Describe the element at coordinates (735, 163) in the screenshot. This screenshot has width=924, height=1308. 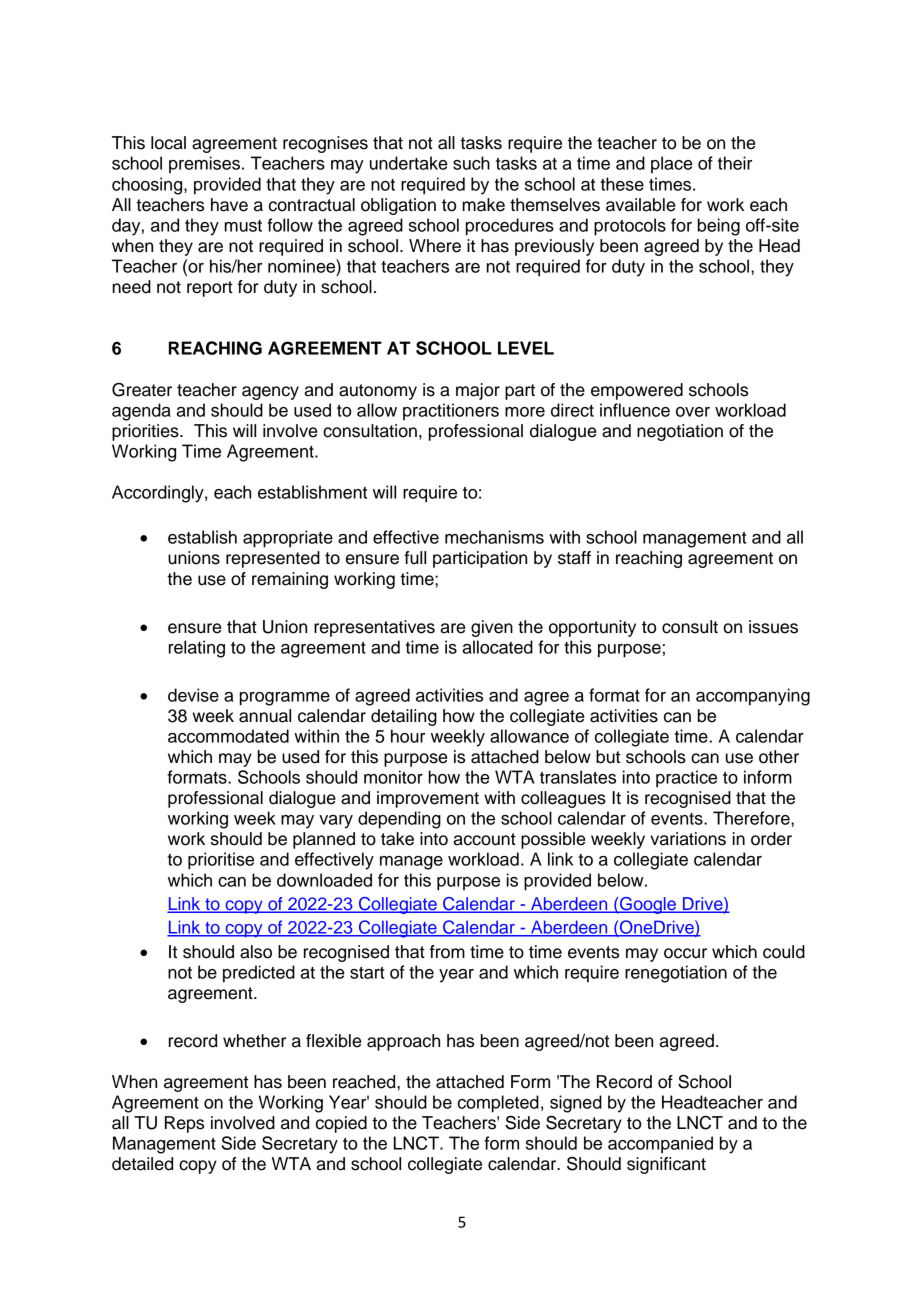
I see `their` at that location.
